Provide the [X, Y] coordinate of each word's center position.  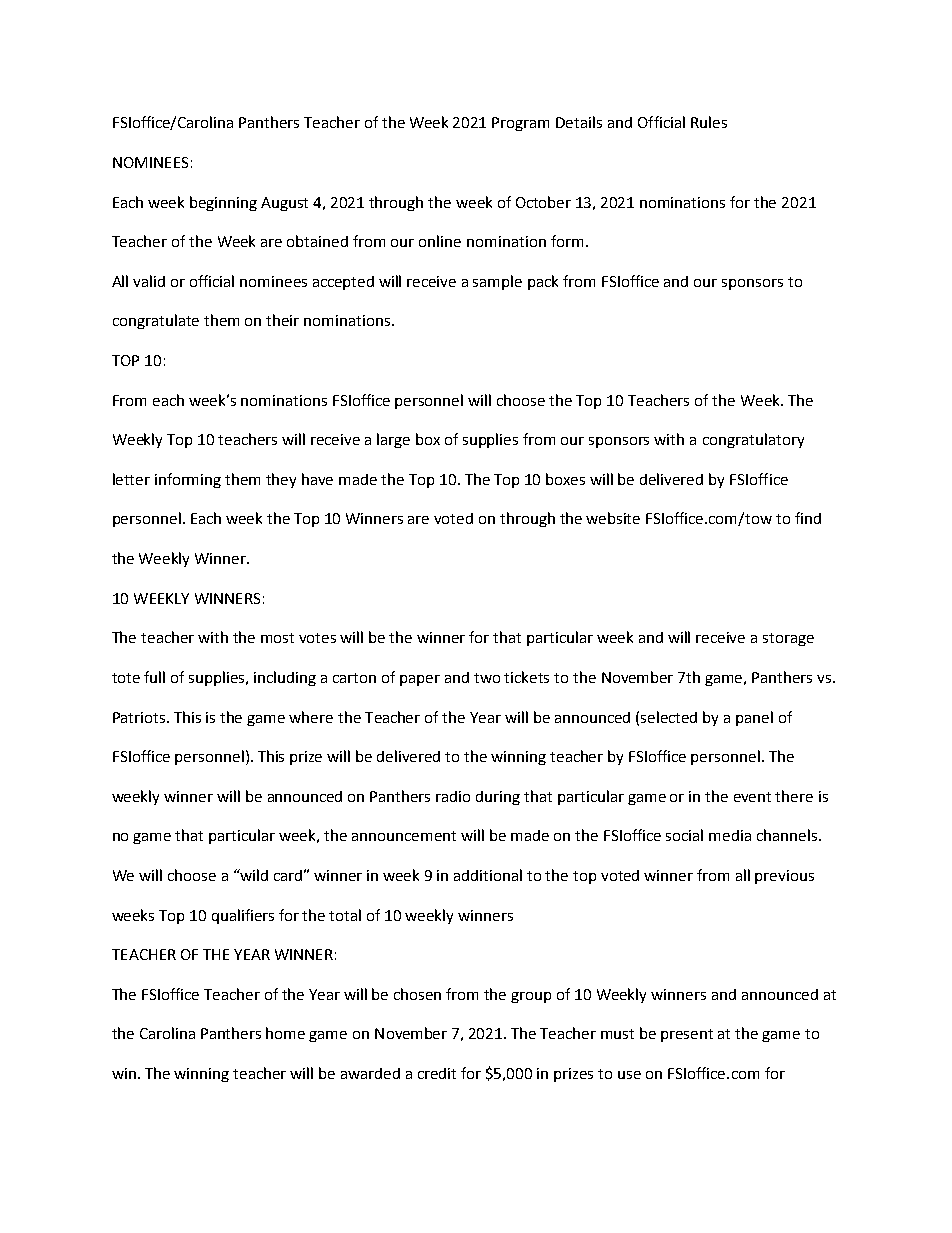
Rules [709, 122]
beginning [223, 203]
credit [437, 1073]
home [285, 1033]
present [687, 1035]
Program [520, 124]
